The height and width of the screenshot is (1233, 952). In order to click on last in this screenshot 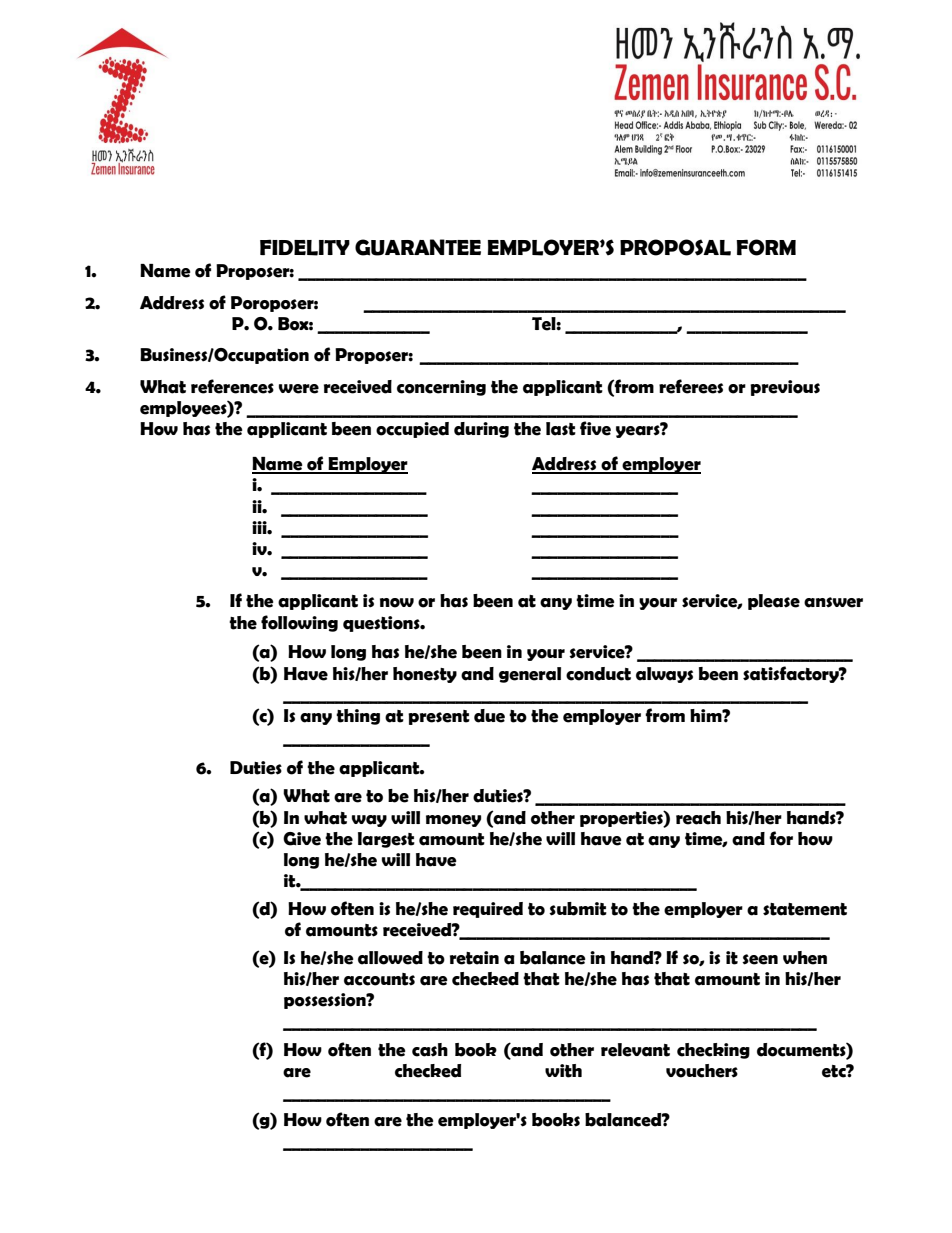, I will do `click(561, 429)`.
